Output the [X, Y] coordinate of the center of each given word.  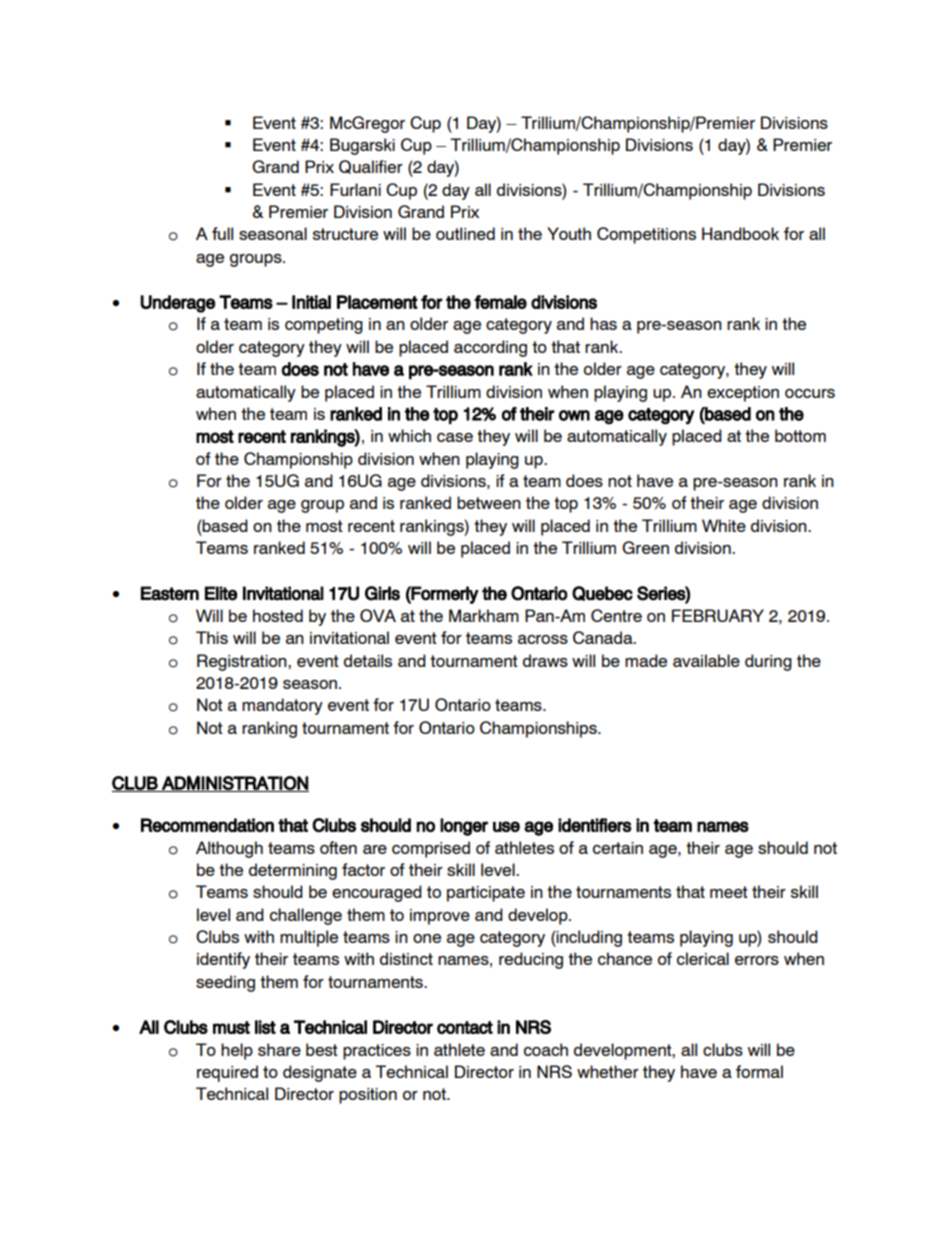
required [227, 1073]
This [212, 637]
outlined [465, 233]
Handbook [740, 233]
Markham [484, 615]
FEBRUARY [718, 615]
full [222, 233]
